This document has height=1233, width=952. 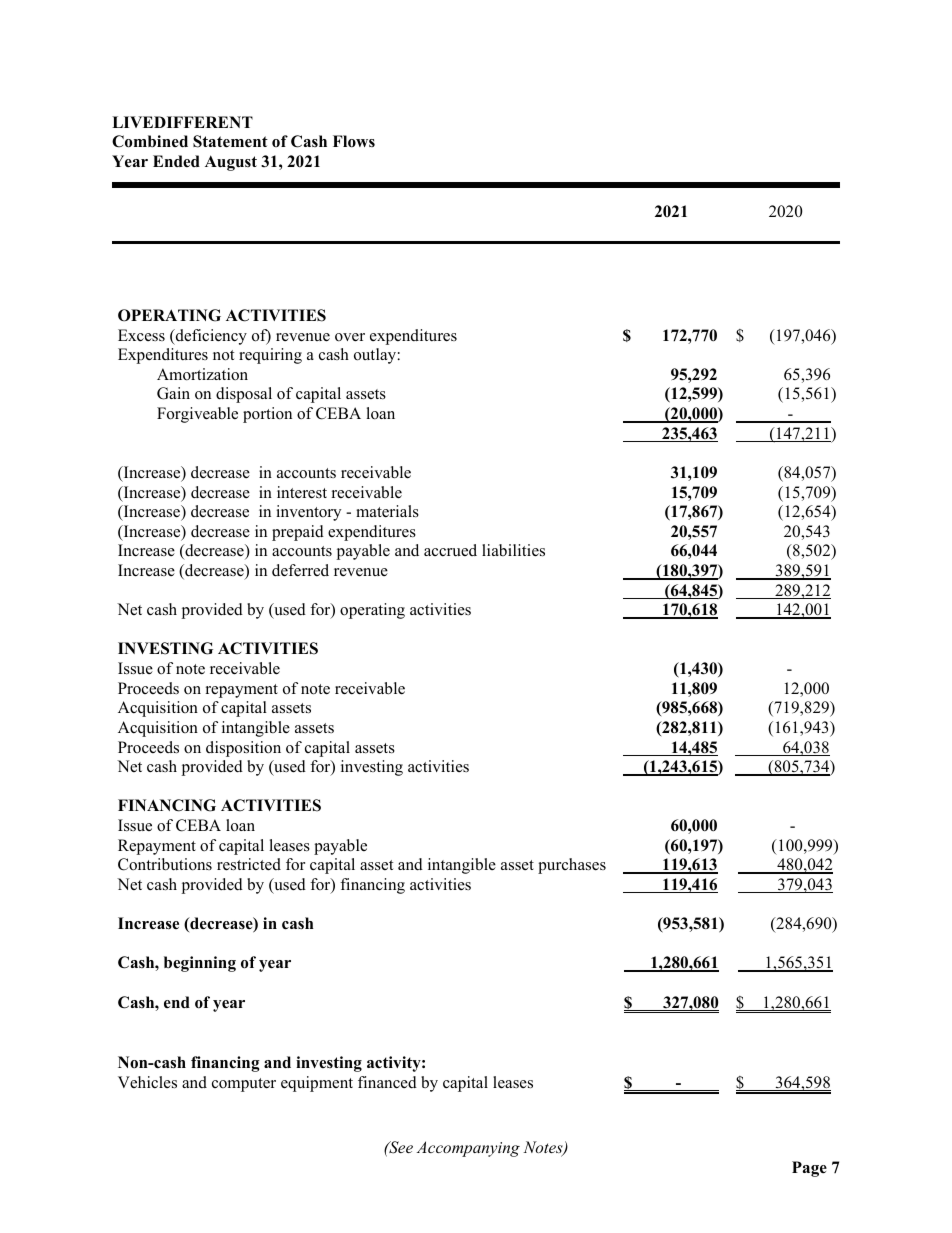 I want to click on interest, so click(x=302, y=492).
